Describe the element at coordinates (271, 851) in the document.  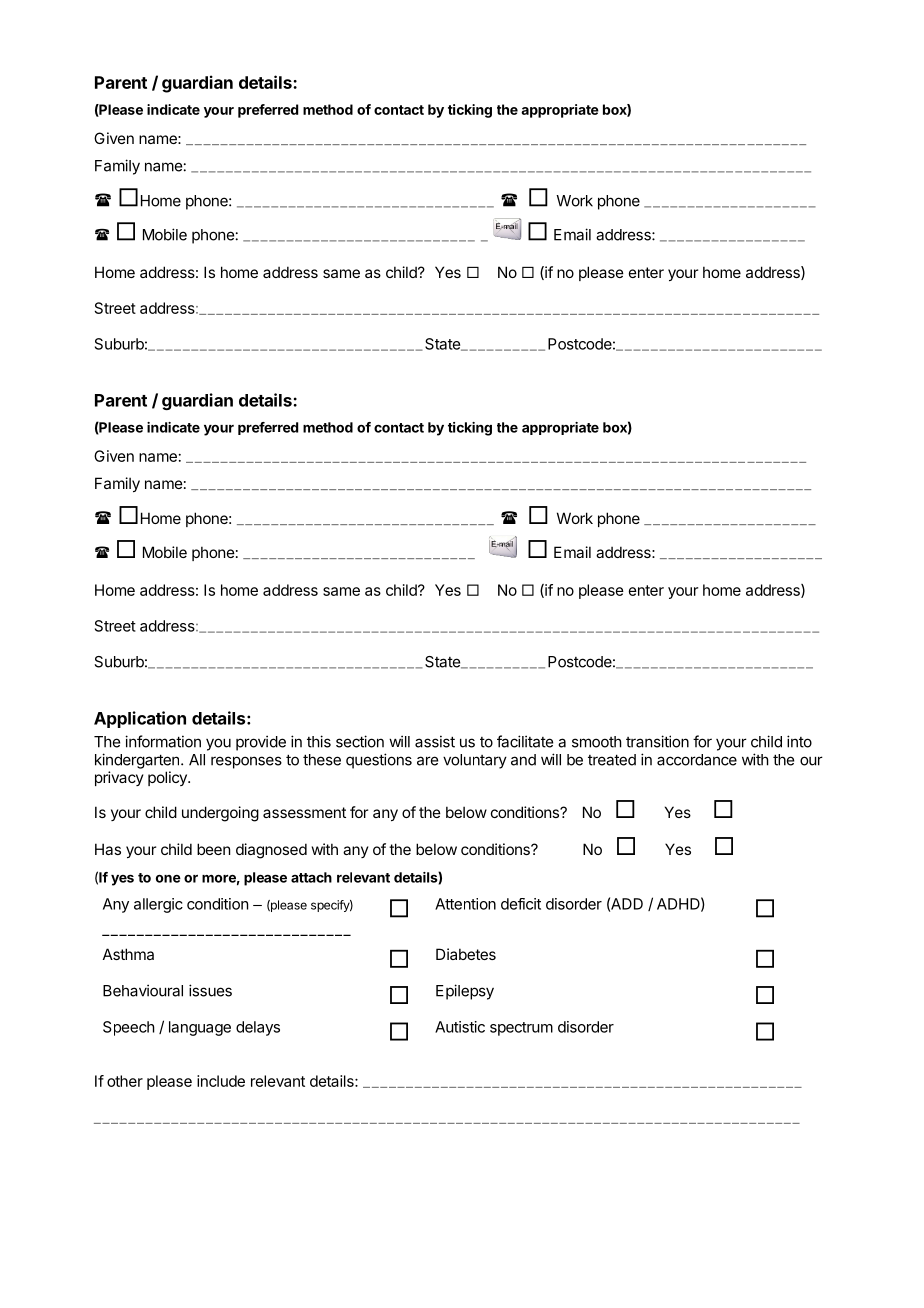
I see `diagnosed` at that location.
